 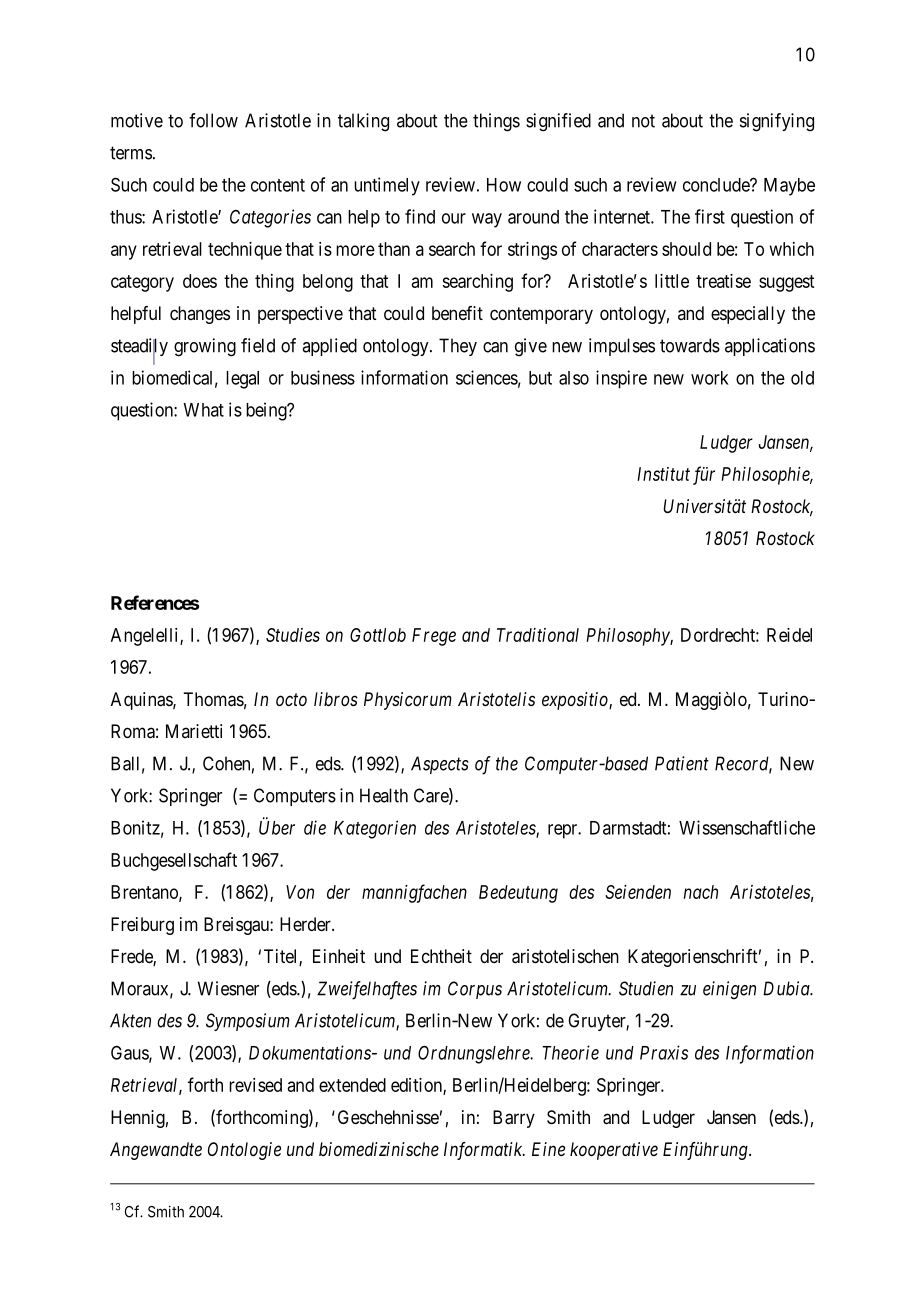 What do you see at coordinates (710, 378) in the screenshot?
I see `work` at bounding box center [710, 378].
